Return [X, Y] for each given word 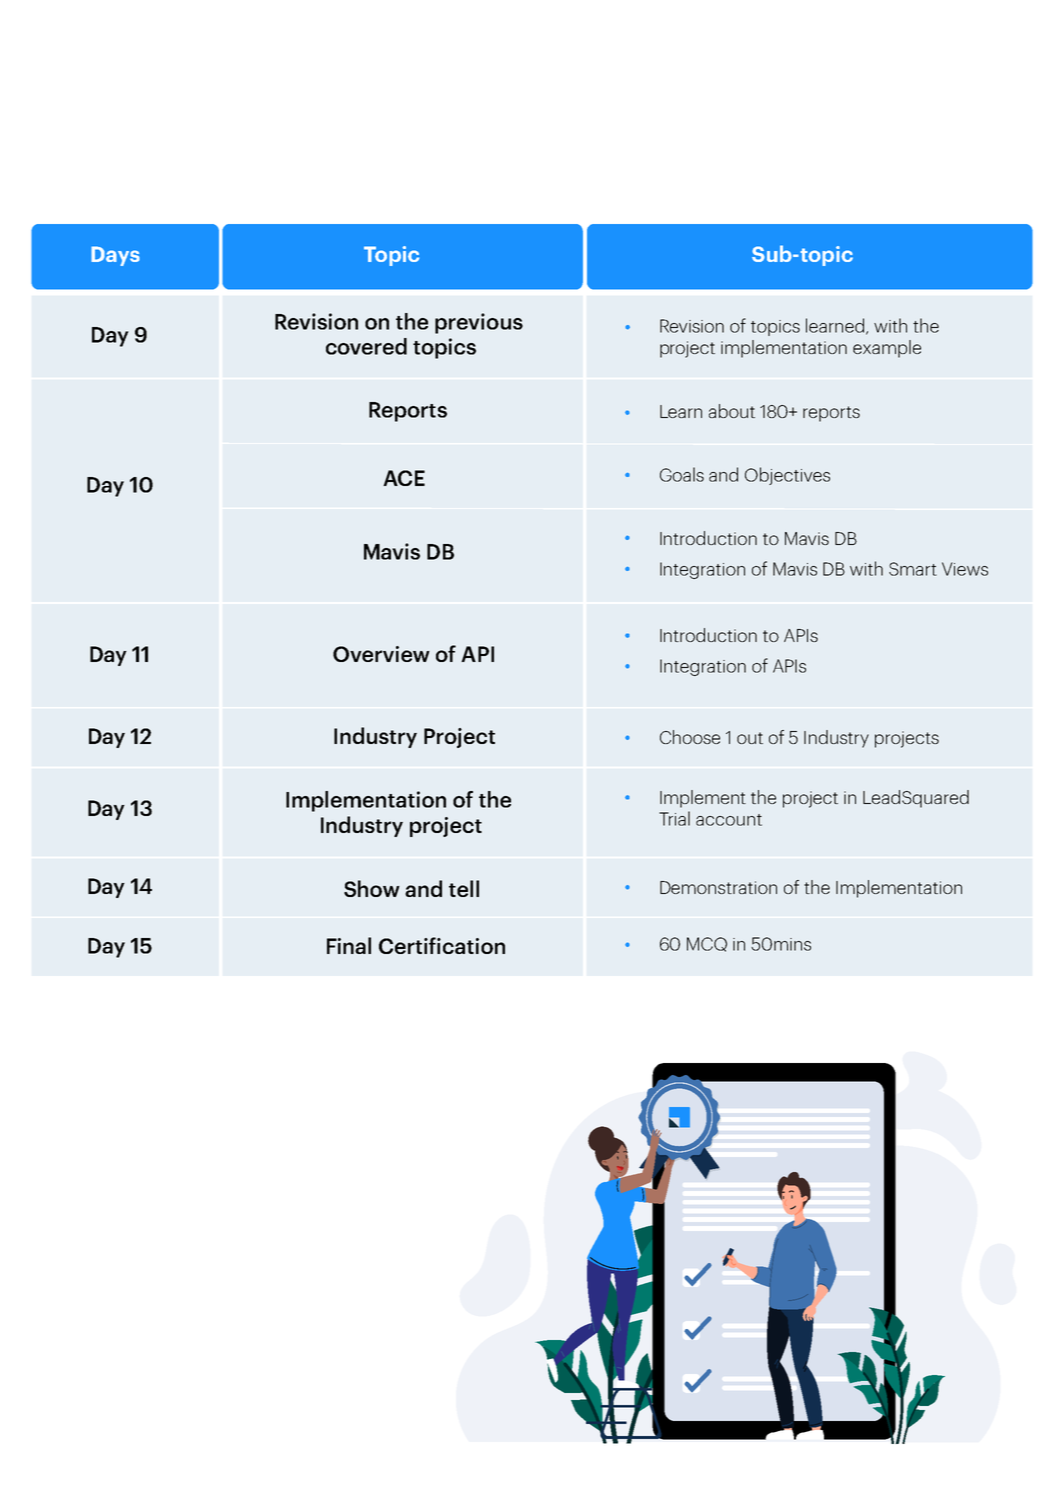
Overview [381, 654]
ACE [404, 478]
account [729, 820]
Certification [442, 945]
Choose [690, 737]
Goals [682, 474]
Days [115, 256]
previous [479, 323]
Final [349, 945]
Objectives [787, 476]
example [887, 349]
